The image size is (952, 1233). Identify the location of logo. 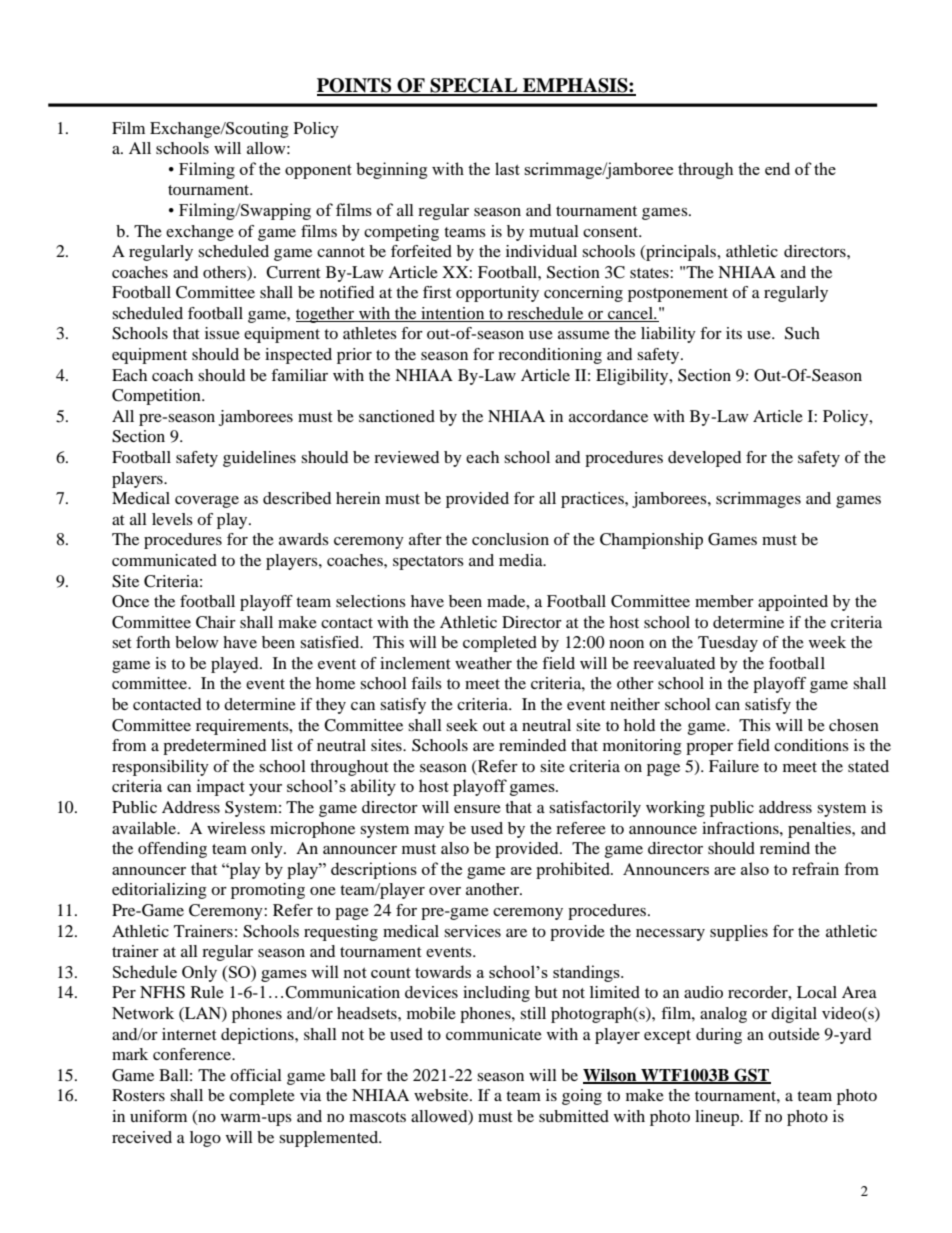
(205, 1139).
